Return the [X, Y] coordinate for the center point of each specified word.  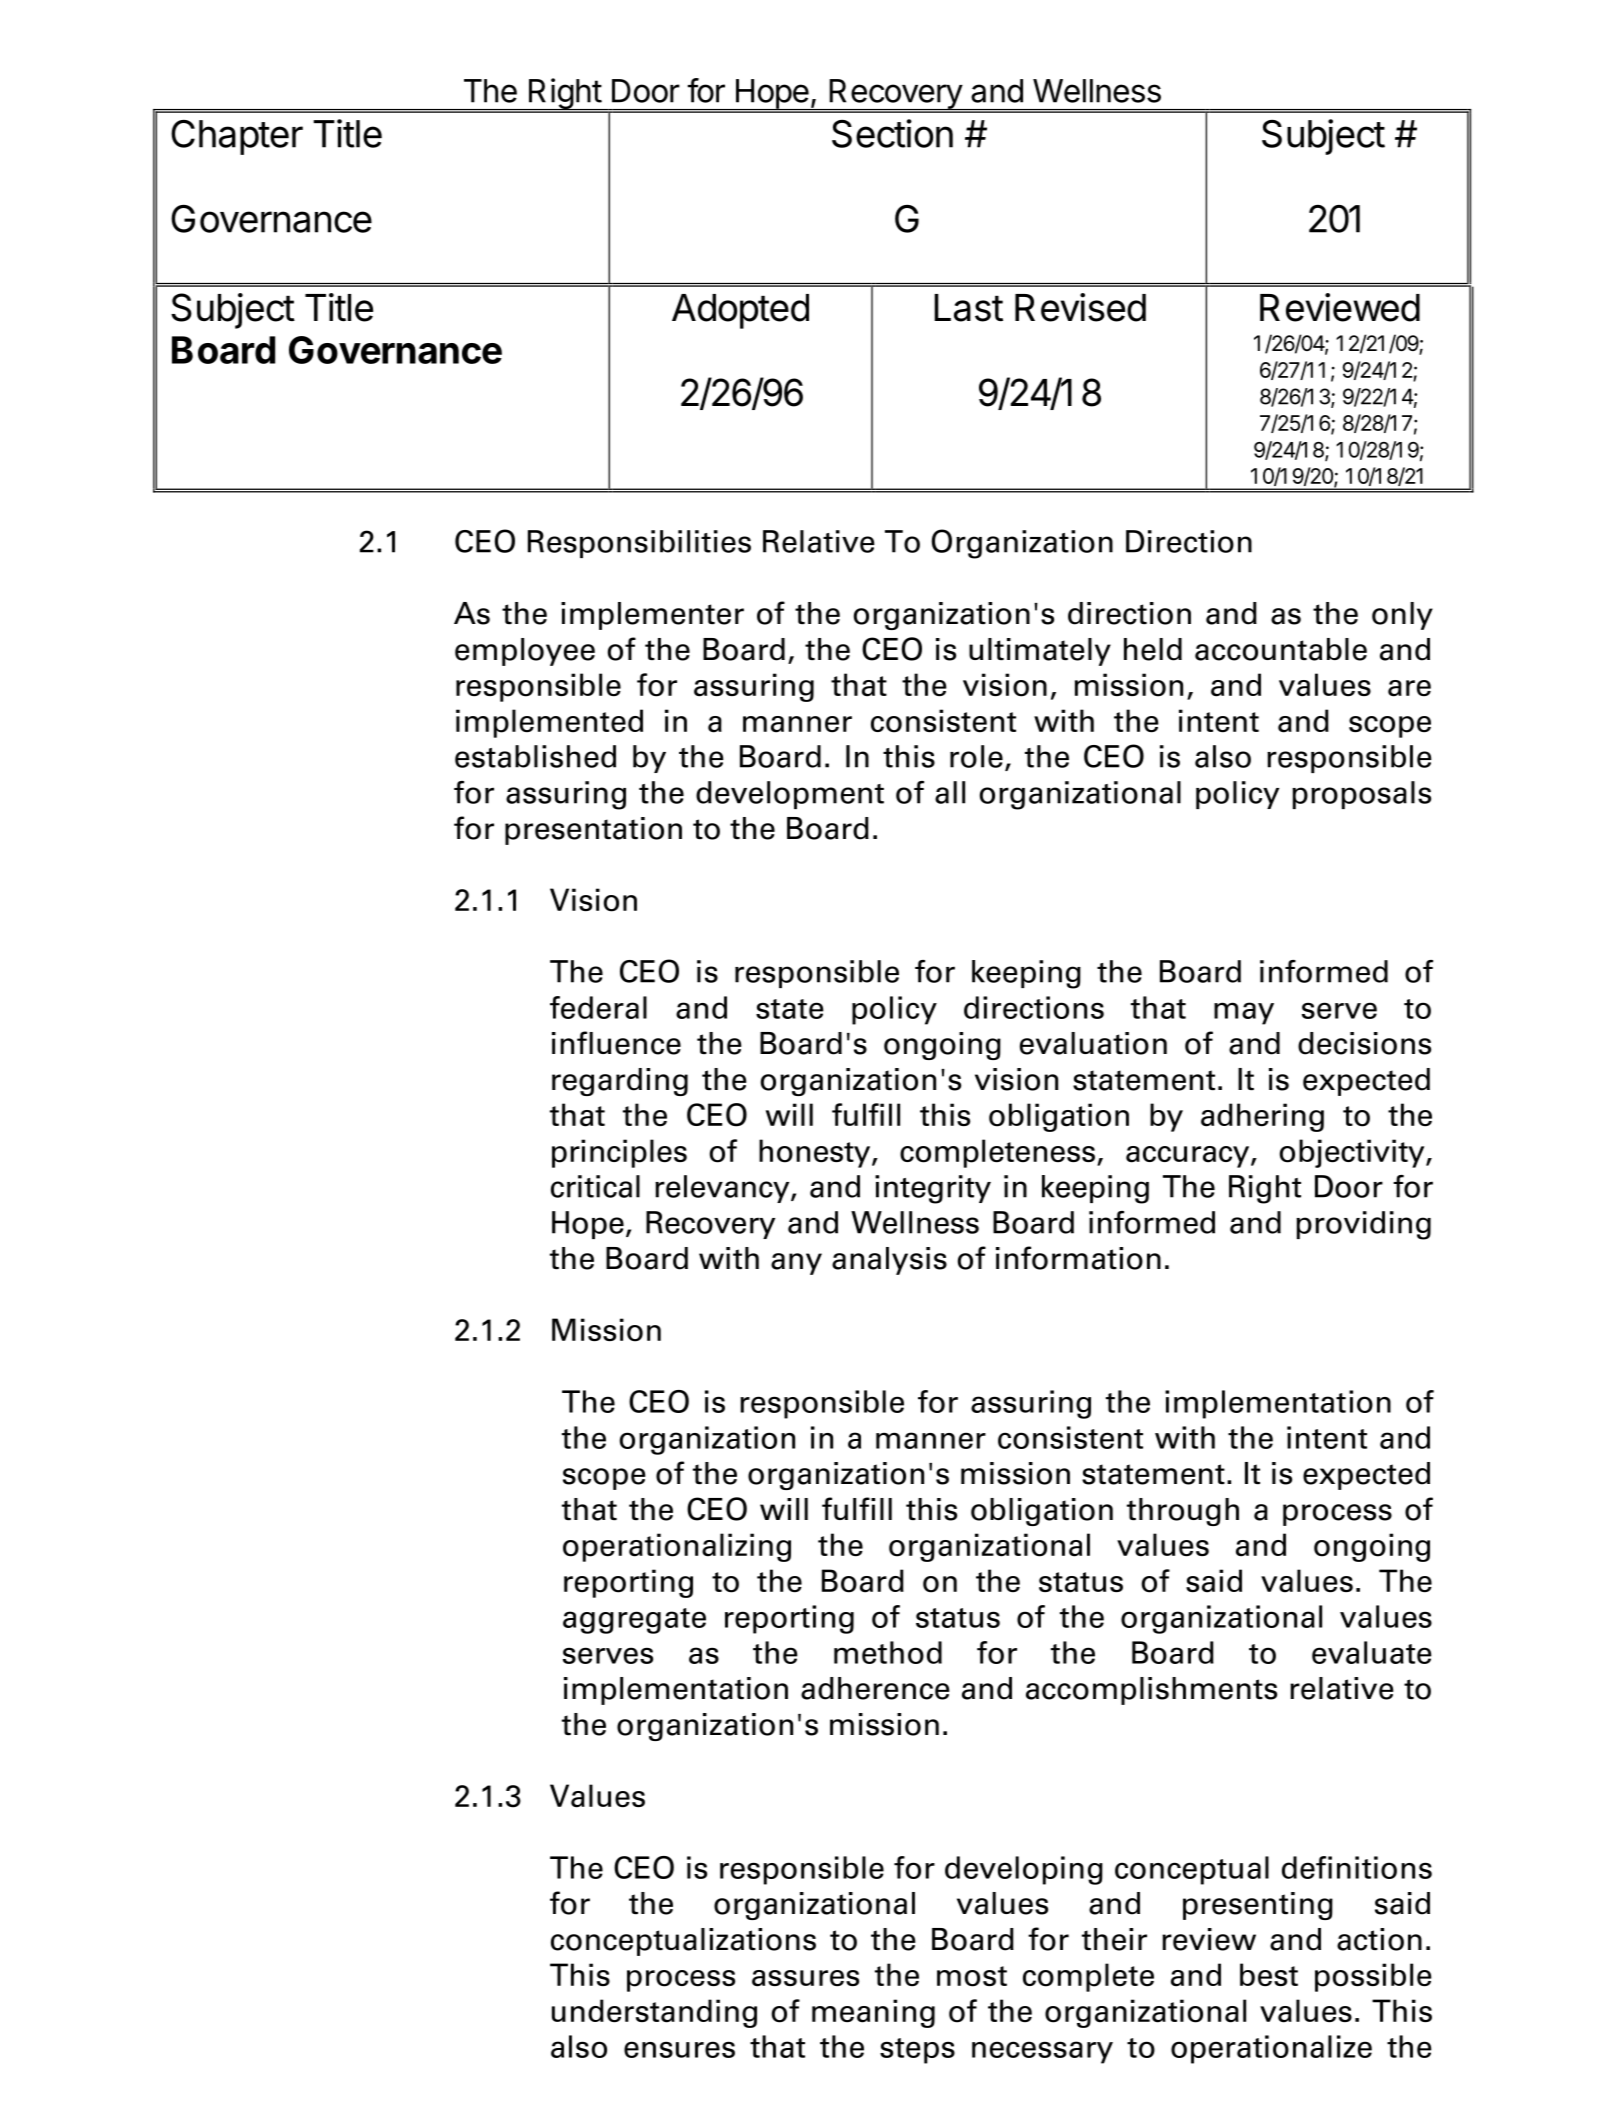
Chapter [237, 137]
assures [805, 1978]
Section [892, 133]
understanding [654, 2013]
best [1269, 1975]
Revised [1080, 307]
